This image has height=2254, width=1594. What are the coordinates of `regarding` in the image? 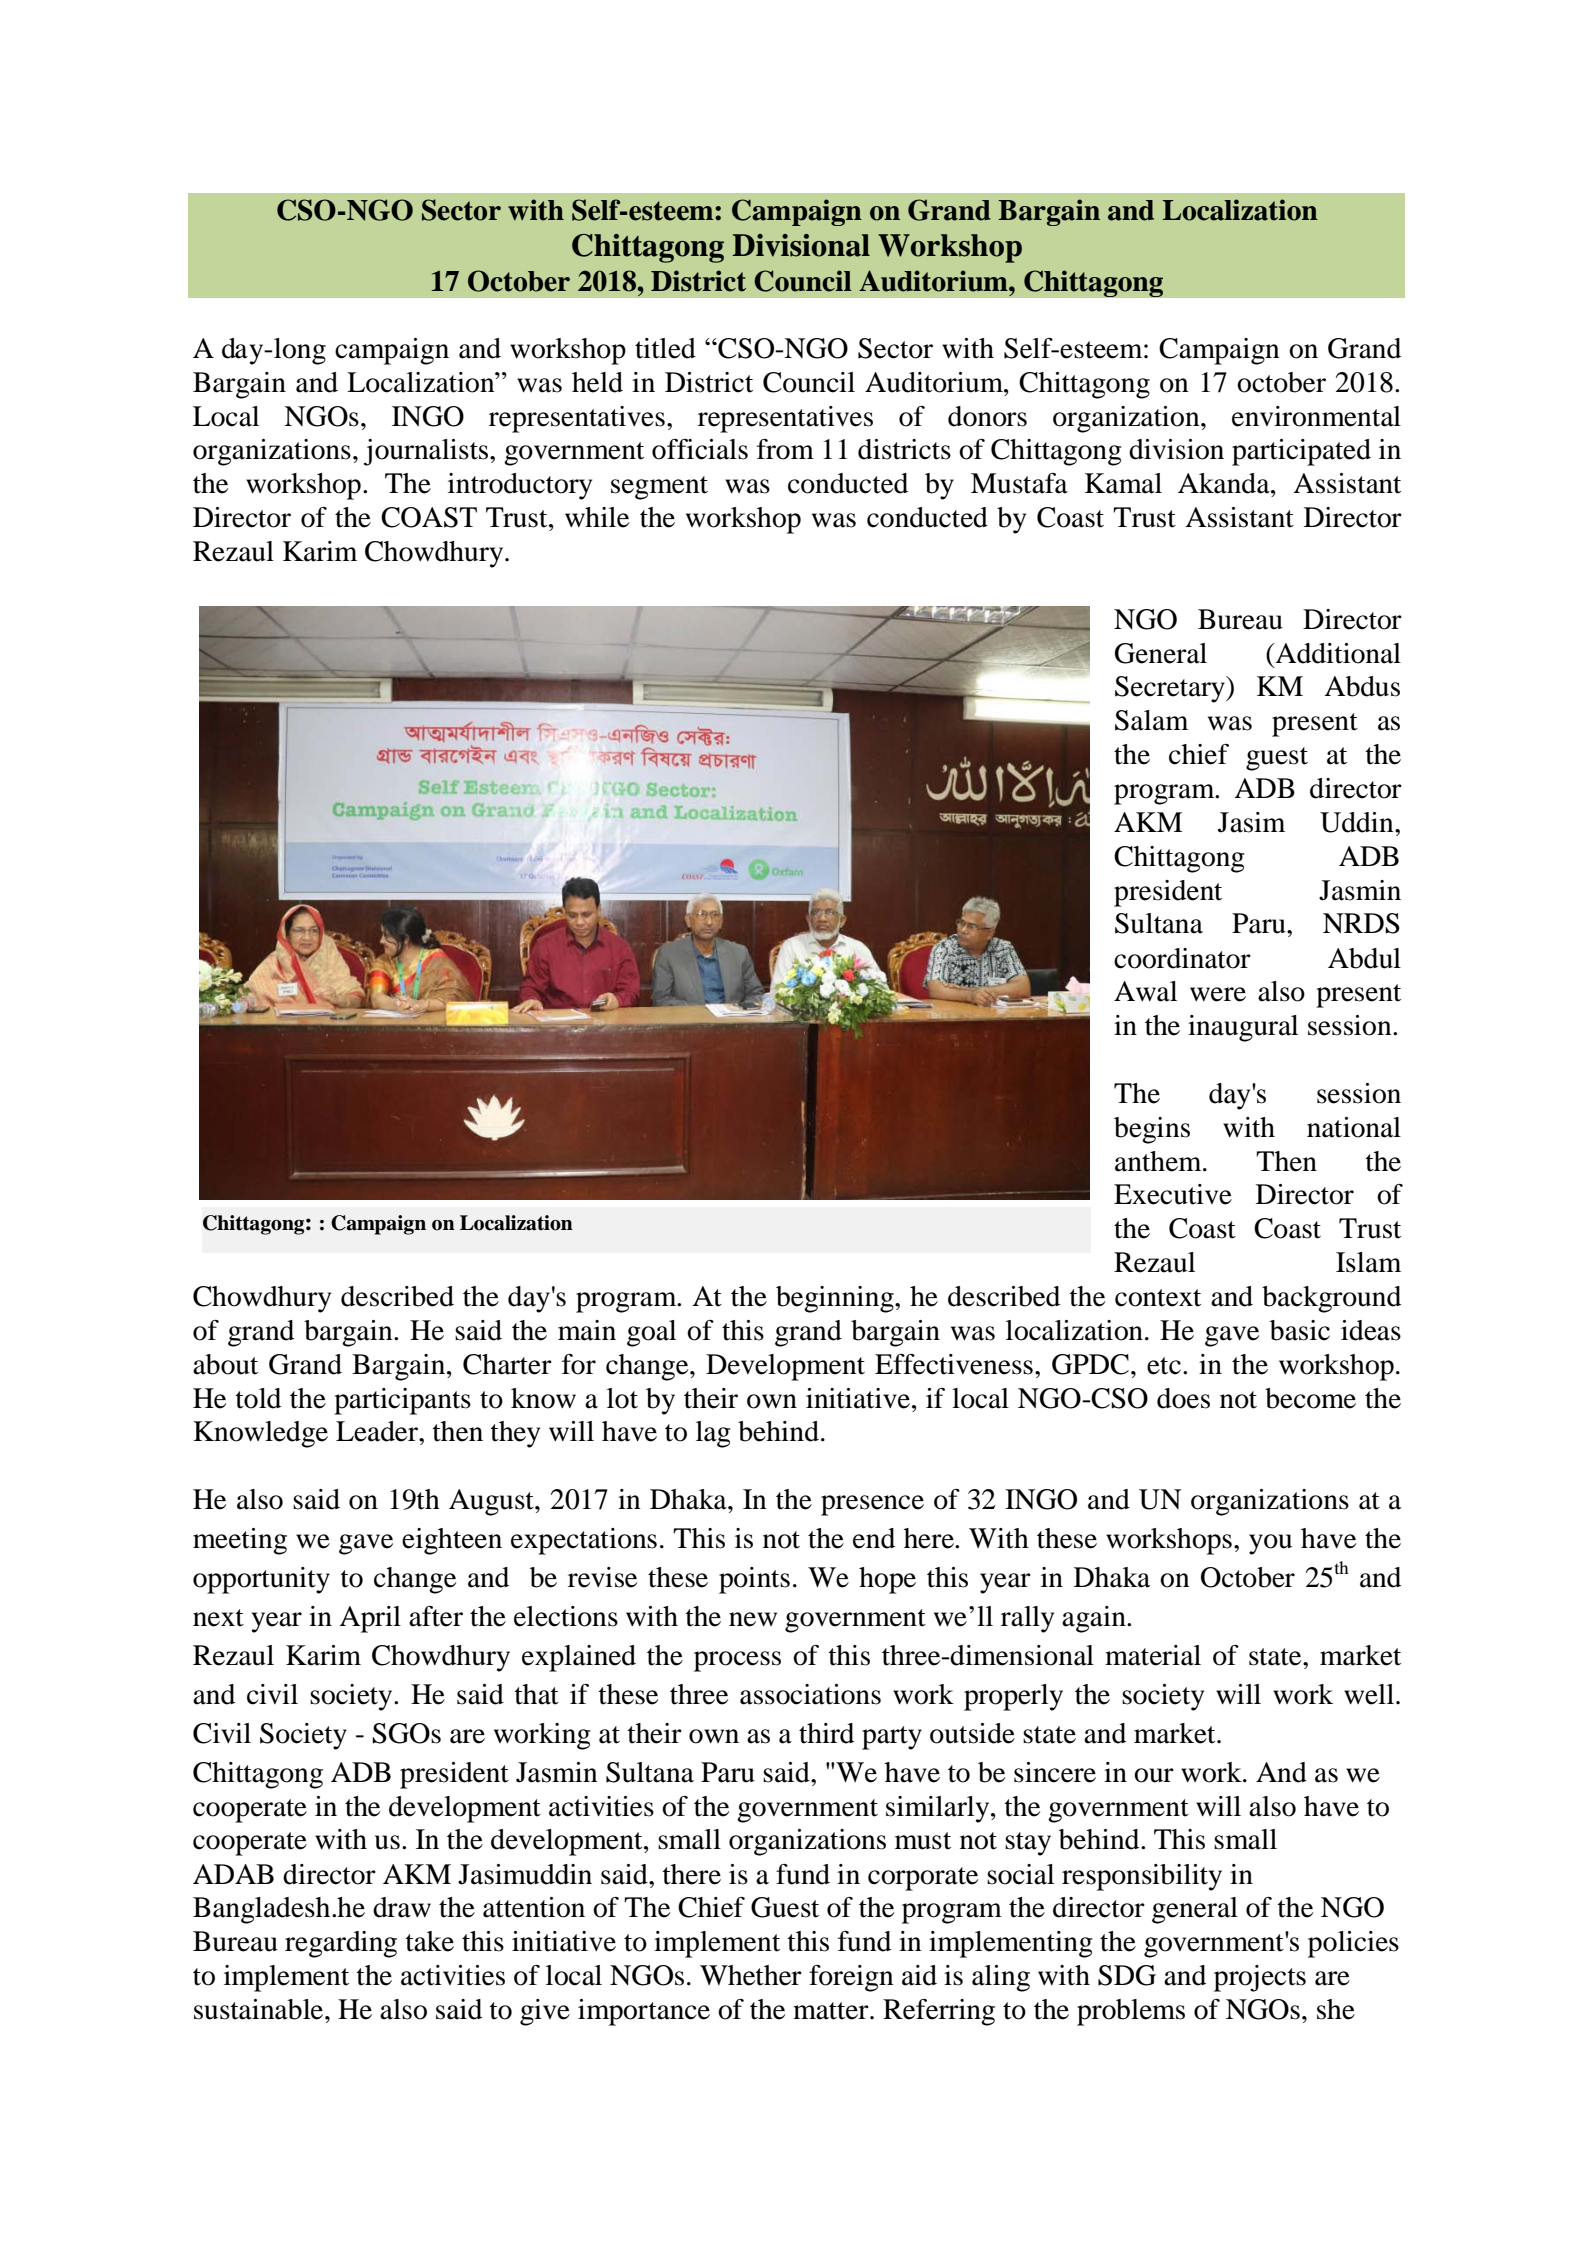 It's located at (341, 1944).
